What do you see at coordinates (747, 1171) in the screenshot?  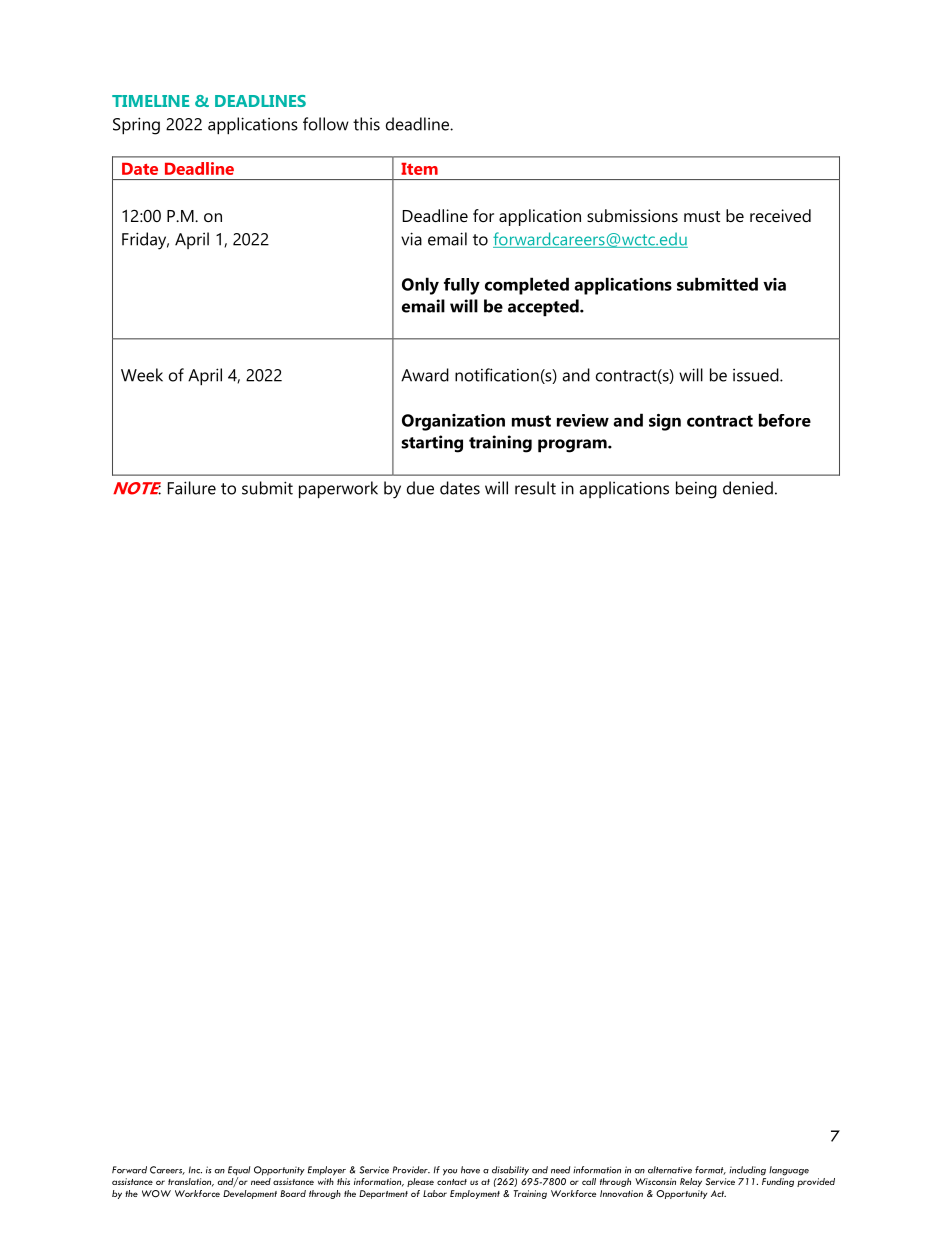 I see `including` at bounding box center [747, 1171].
